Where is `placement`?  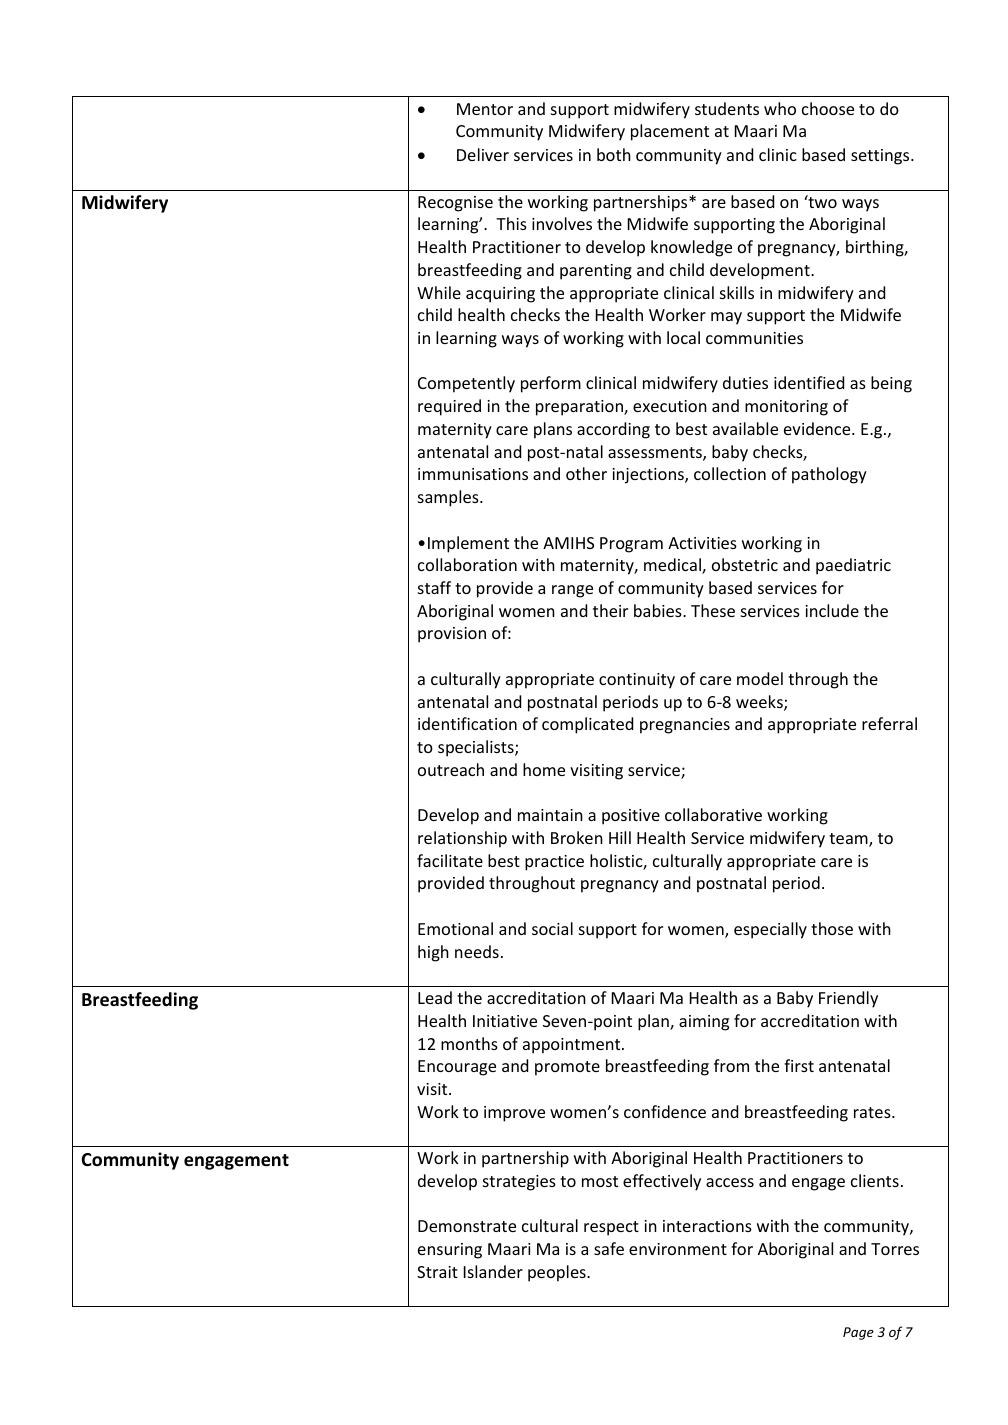
placement is located at coordinates (670, 132).
